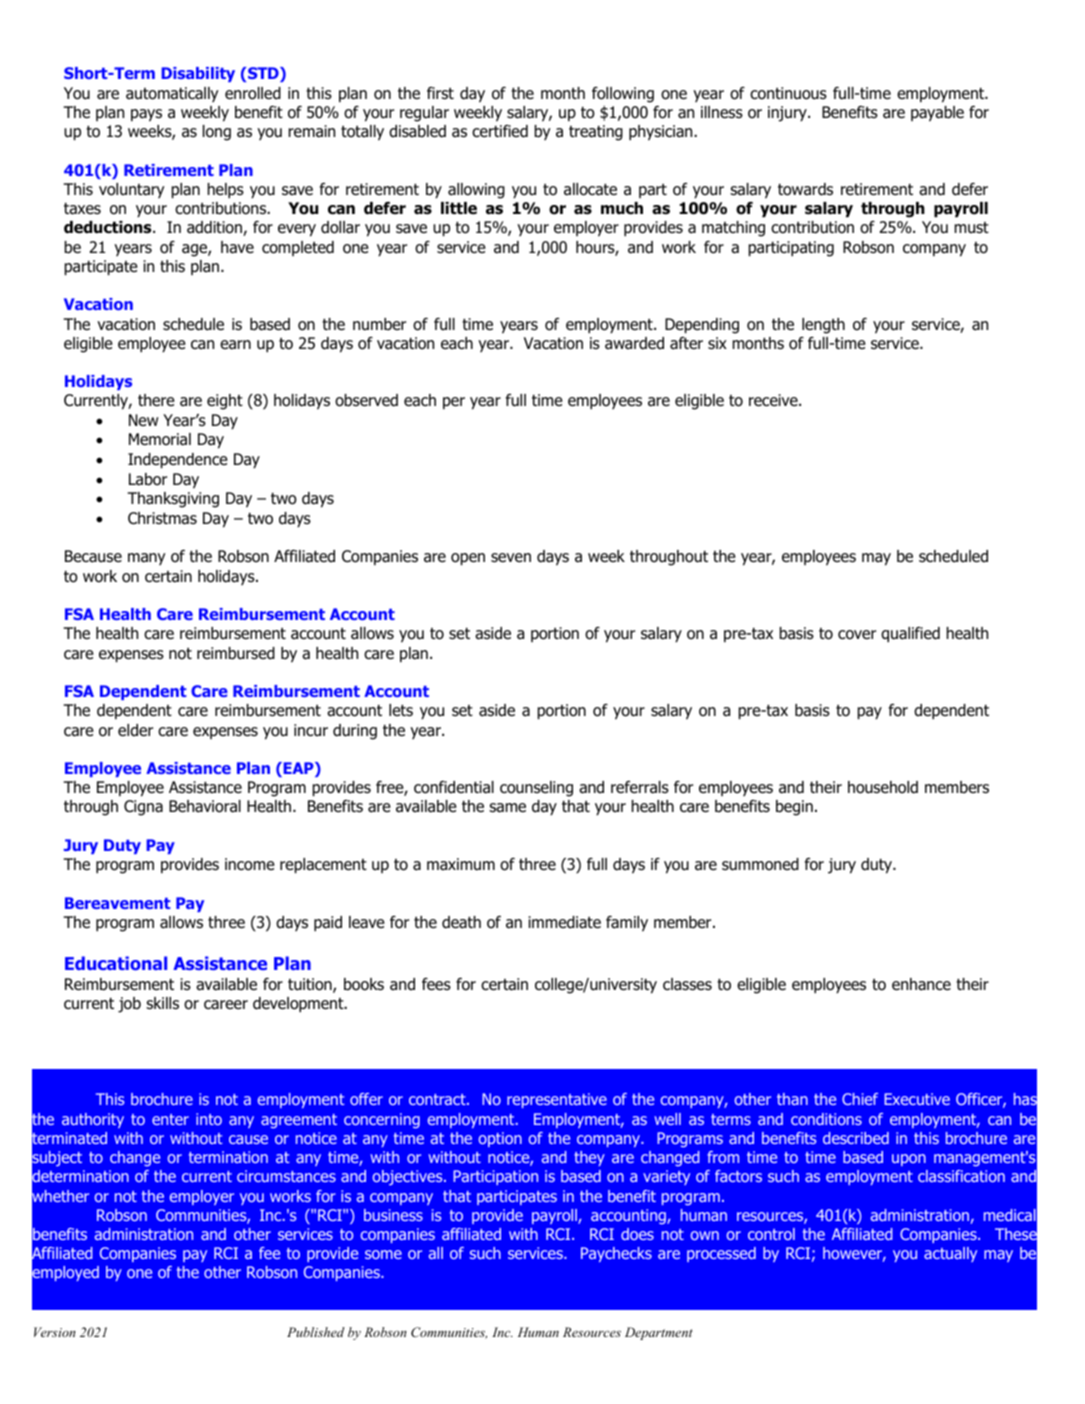  I want to click on fees, so click(436, 984).
